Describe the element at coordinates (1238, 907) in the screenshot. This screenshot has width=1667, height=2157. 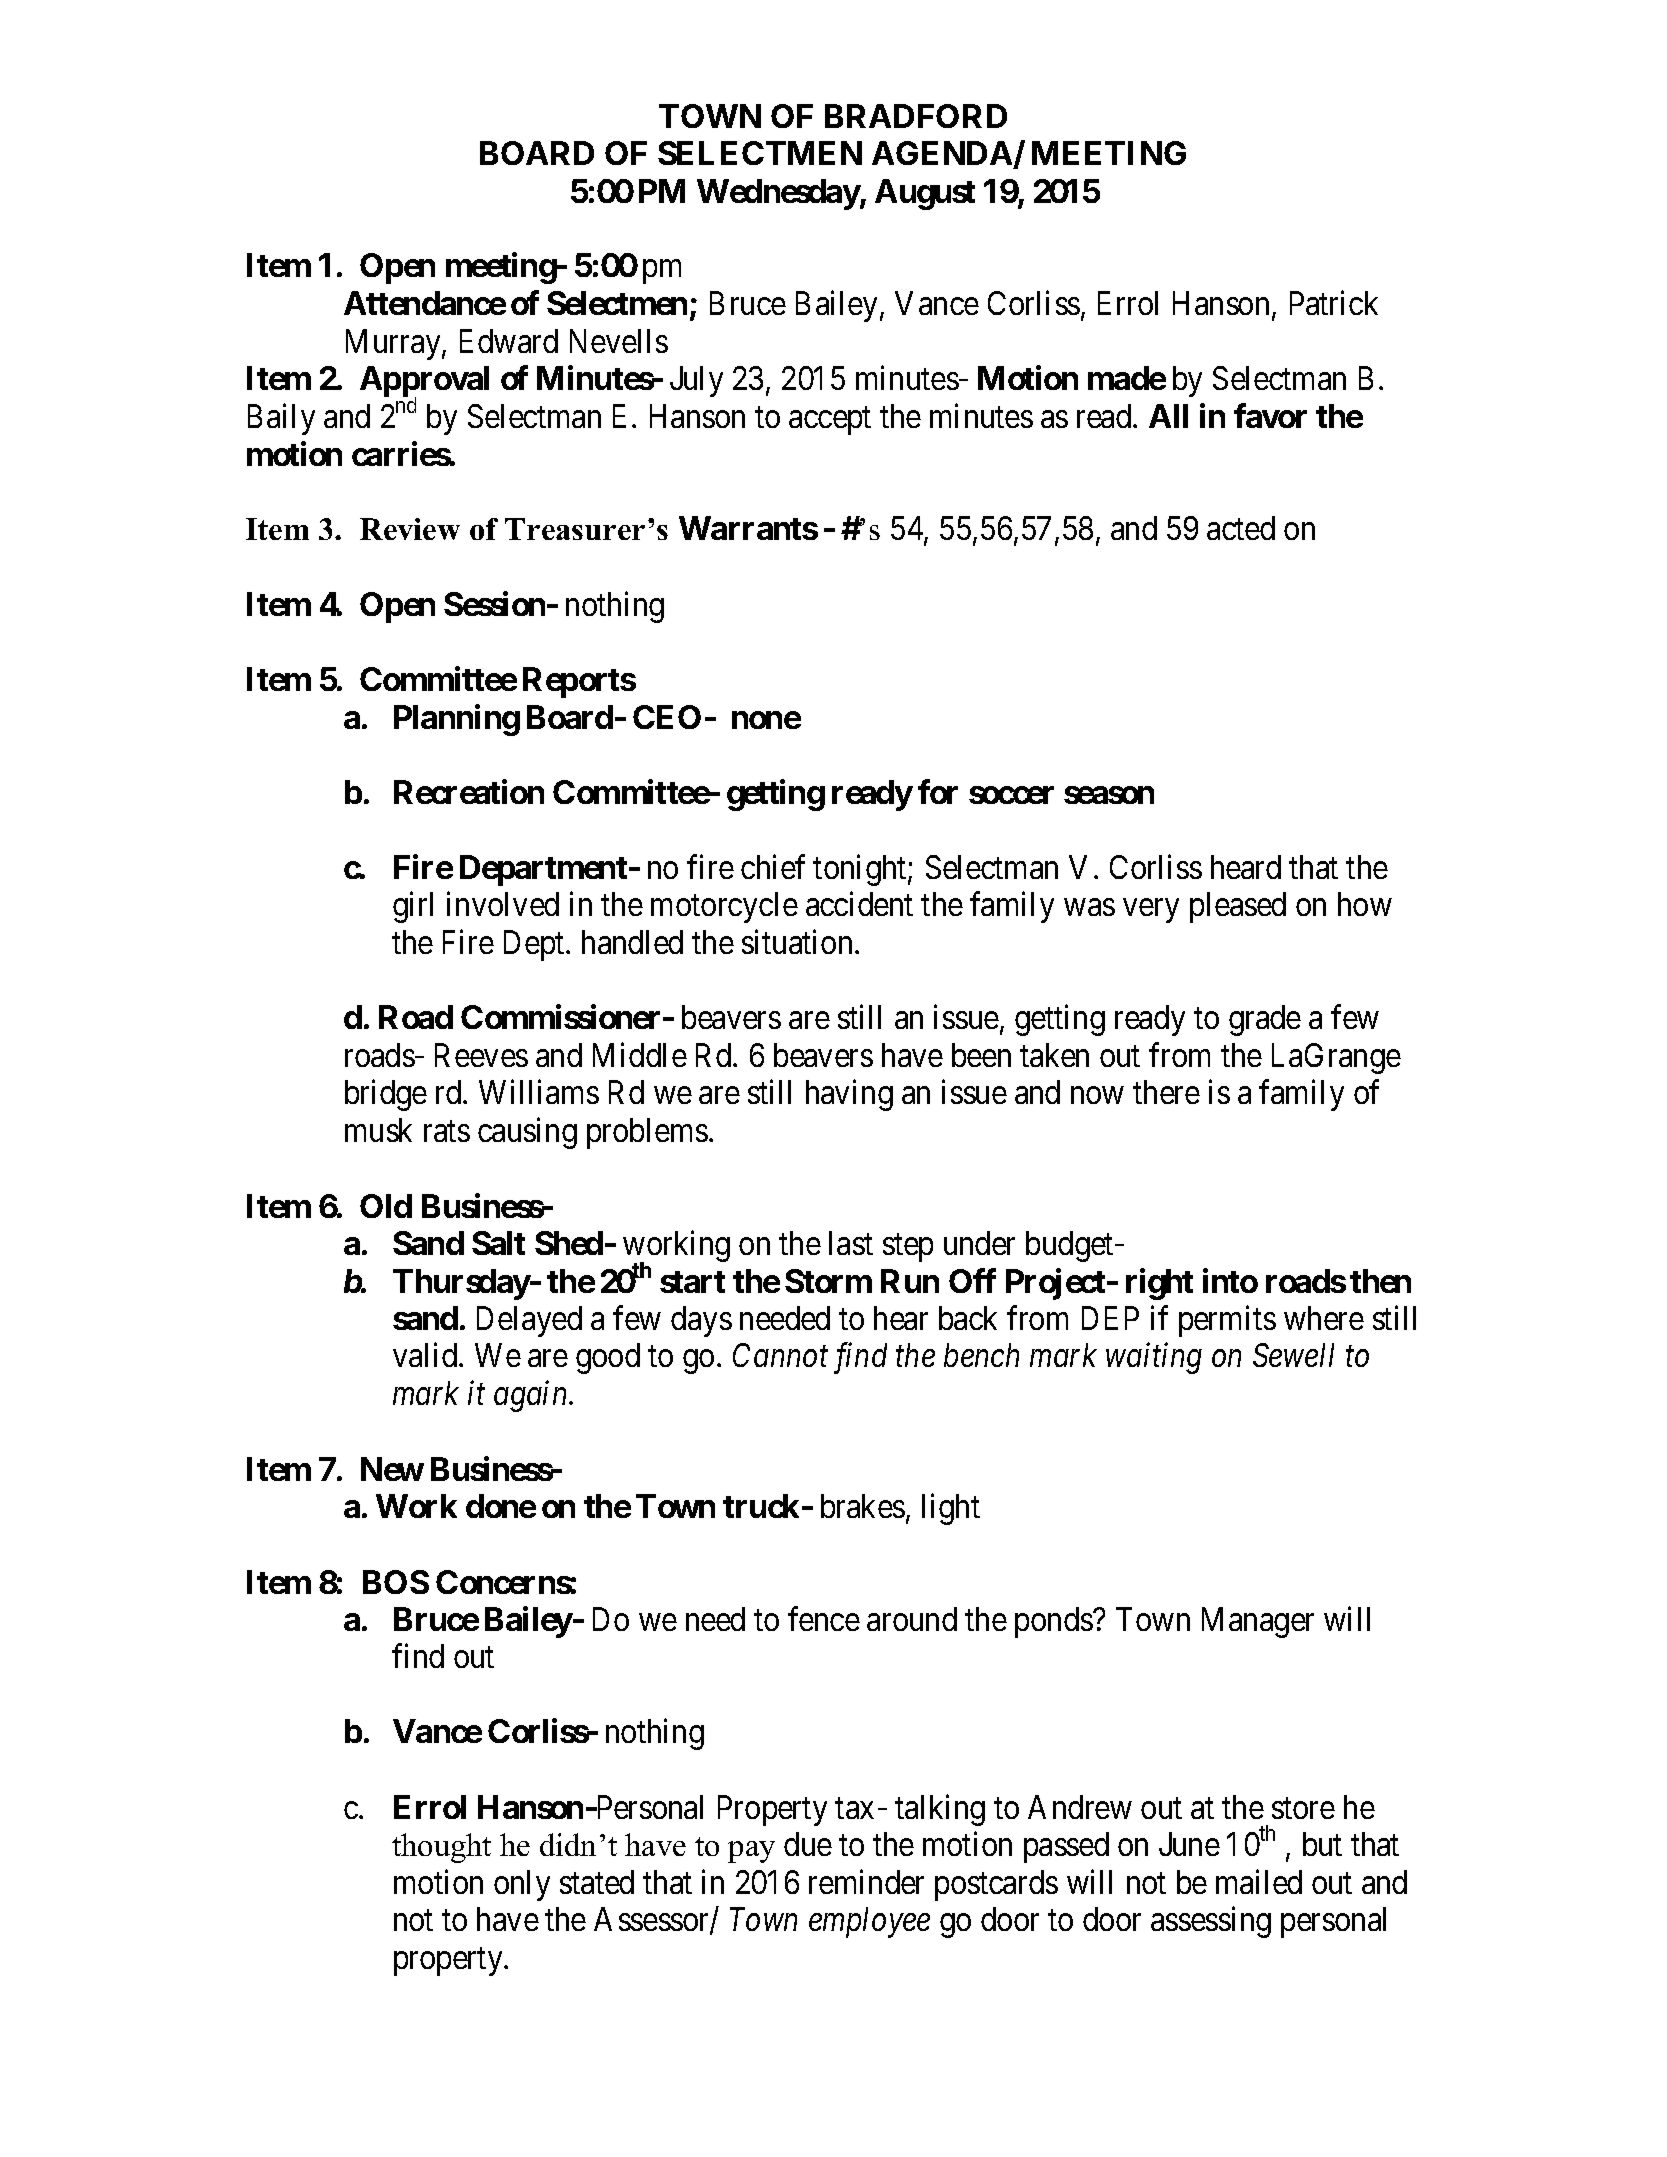
I see `pleased` at that location.
